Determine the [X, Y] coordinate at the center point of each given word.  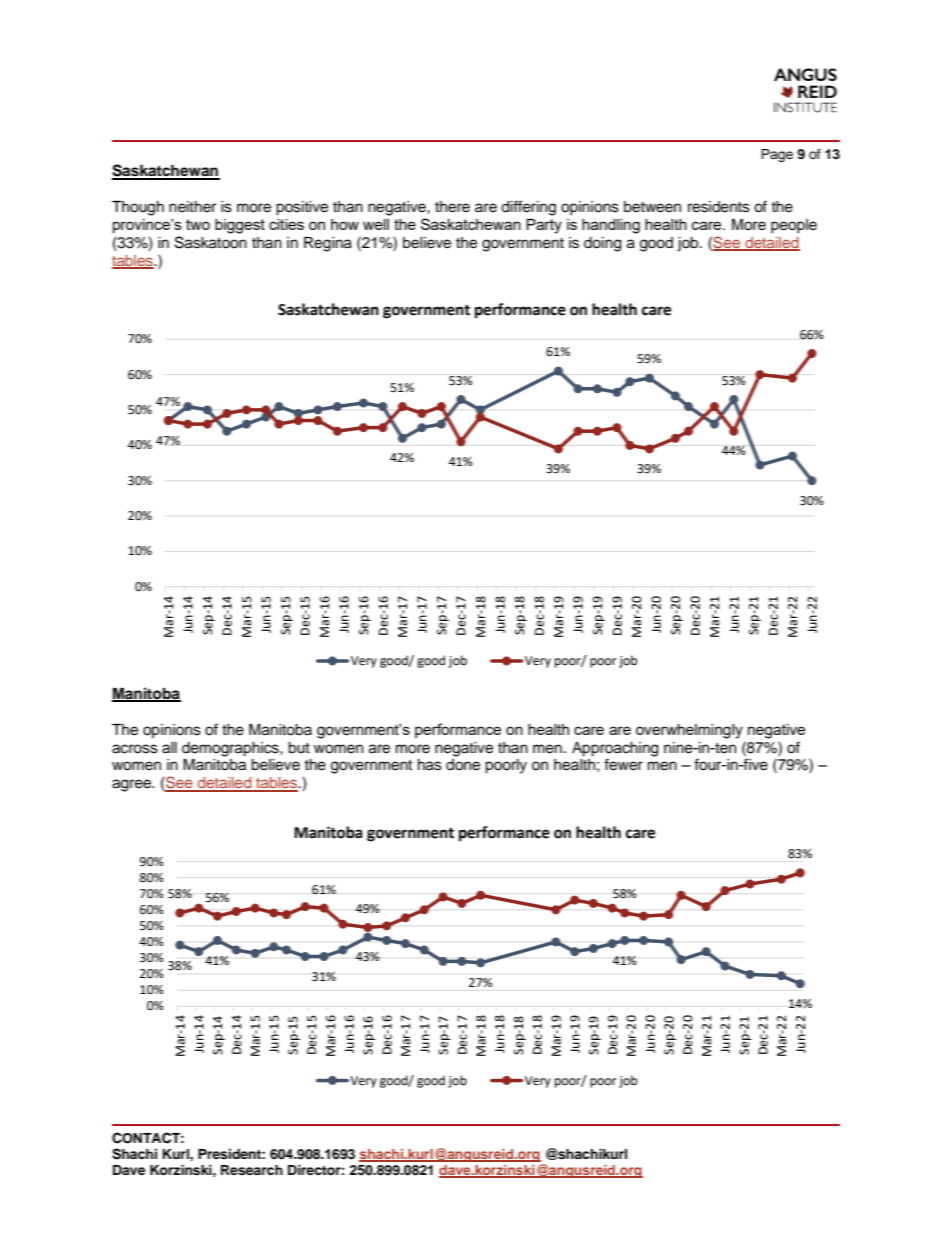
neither [192, 207]
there [452, 207]
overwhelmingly [689, 731]
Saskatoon [211, 242]
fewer [623, 764]
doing [602, 244]
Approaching [615, 749]
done [463, 765]
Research [252, 1170]
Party [544, 226]
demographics [231, 749]
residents [719, 207]
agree [132, 785]
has [430, 765]
